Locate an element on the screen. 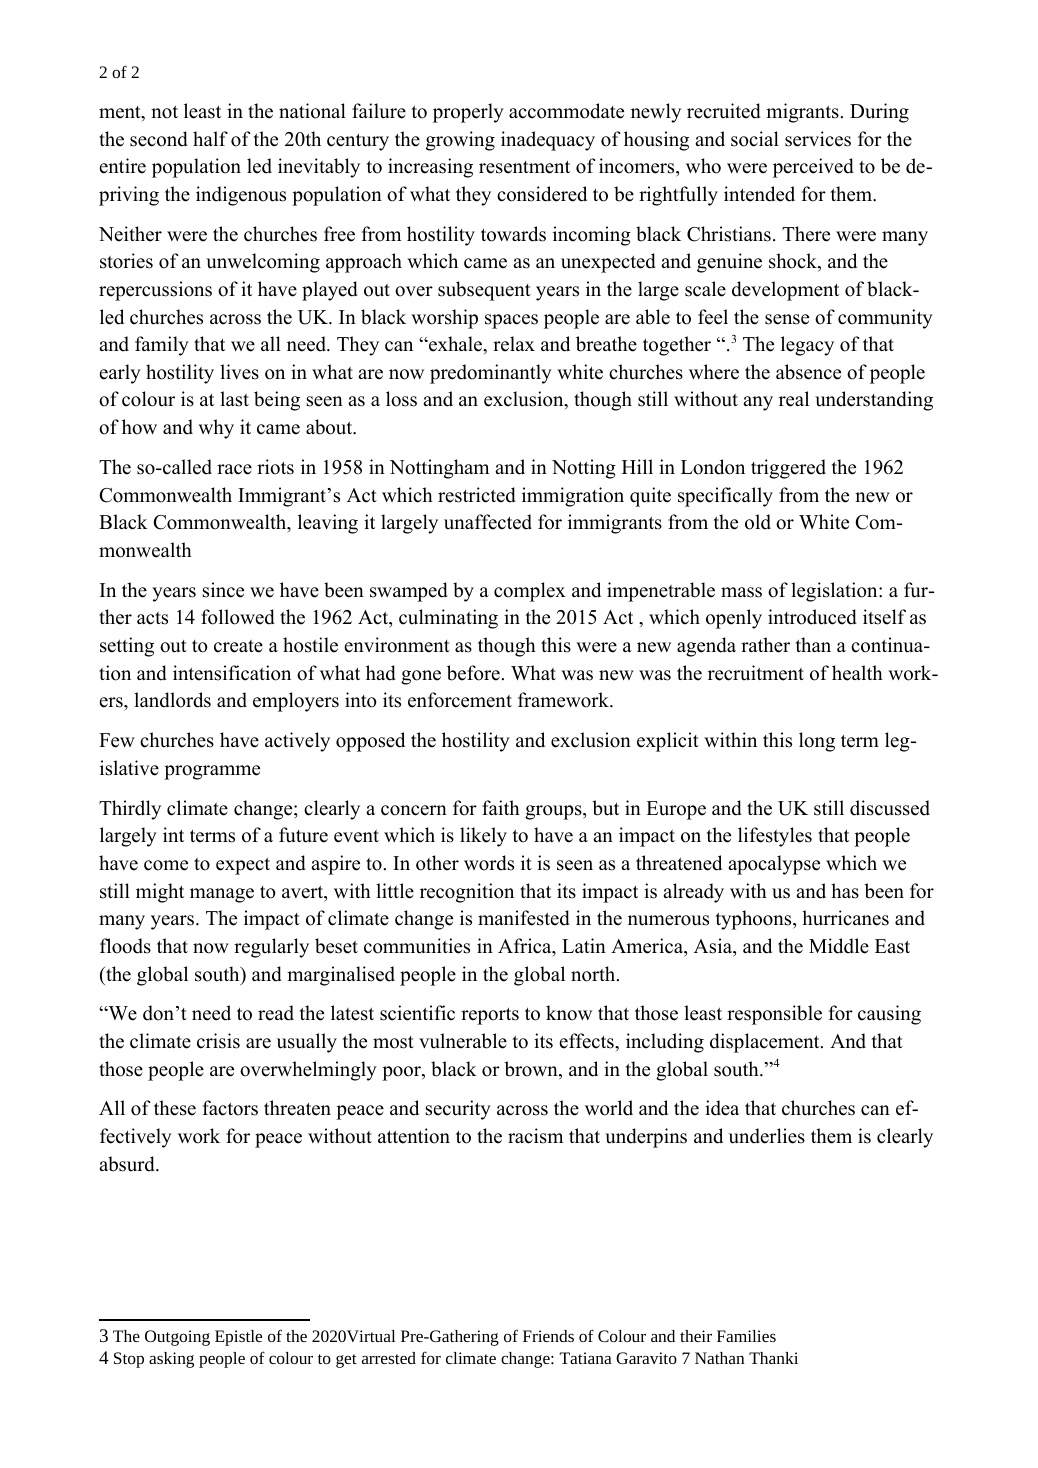 The width and height of the screenshot is (1038, 1468). responsible is located at coordinates (774, 1015).
